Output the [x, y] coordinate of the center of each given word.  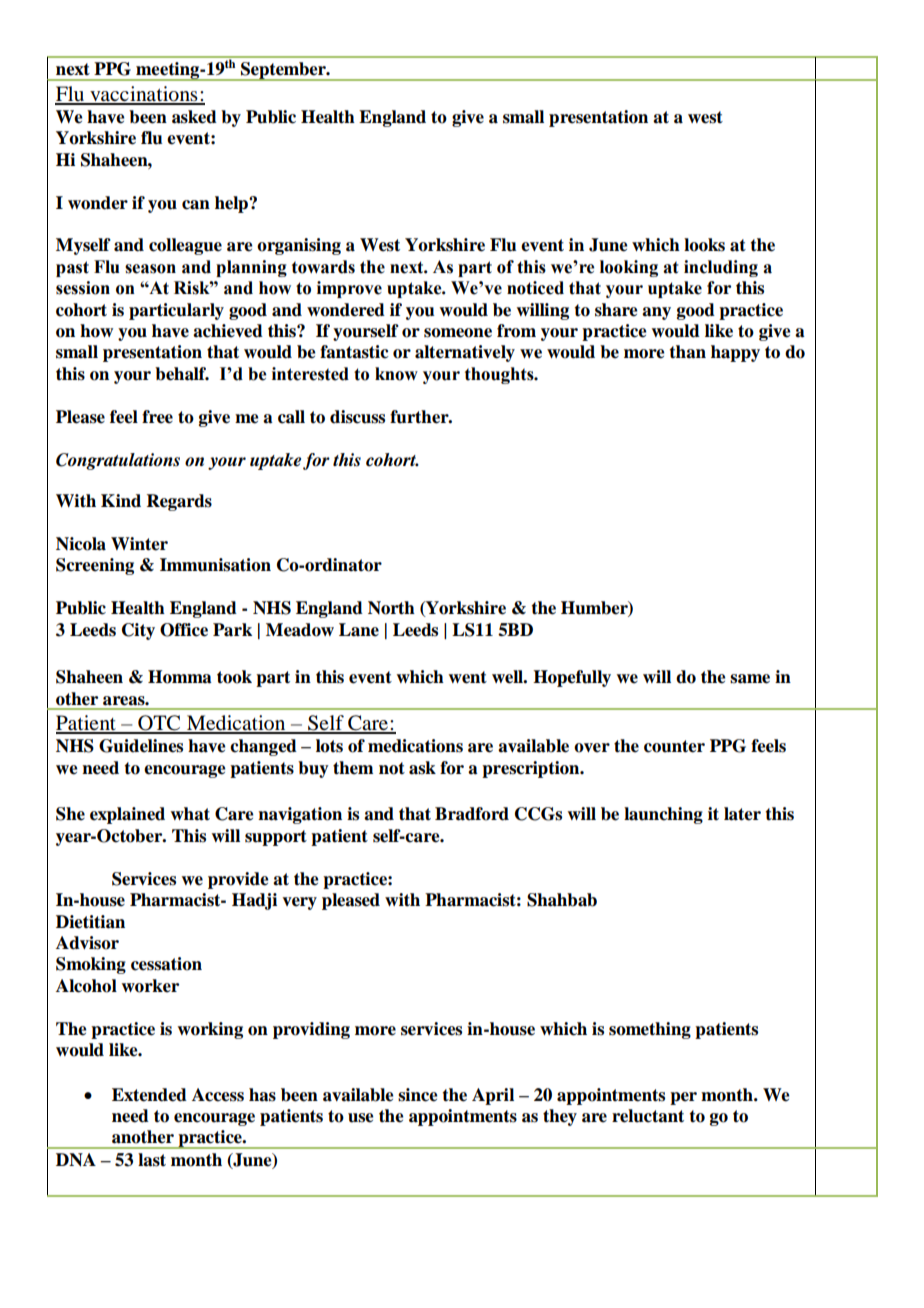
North [391, 608]
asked [194, 117]
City [138, 631]
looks [704, 245]
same [750, 679]
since [418, 1095]
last [152, 1160]
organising [299, 246]
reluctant [648, 1116]
